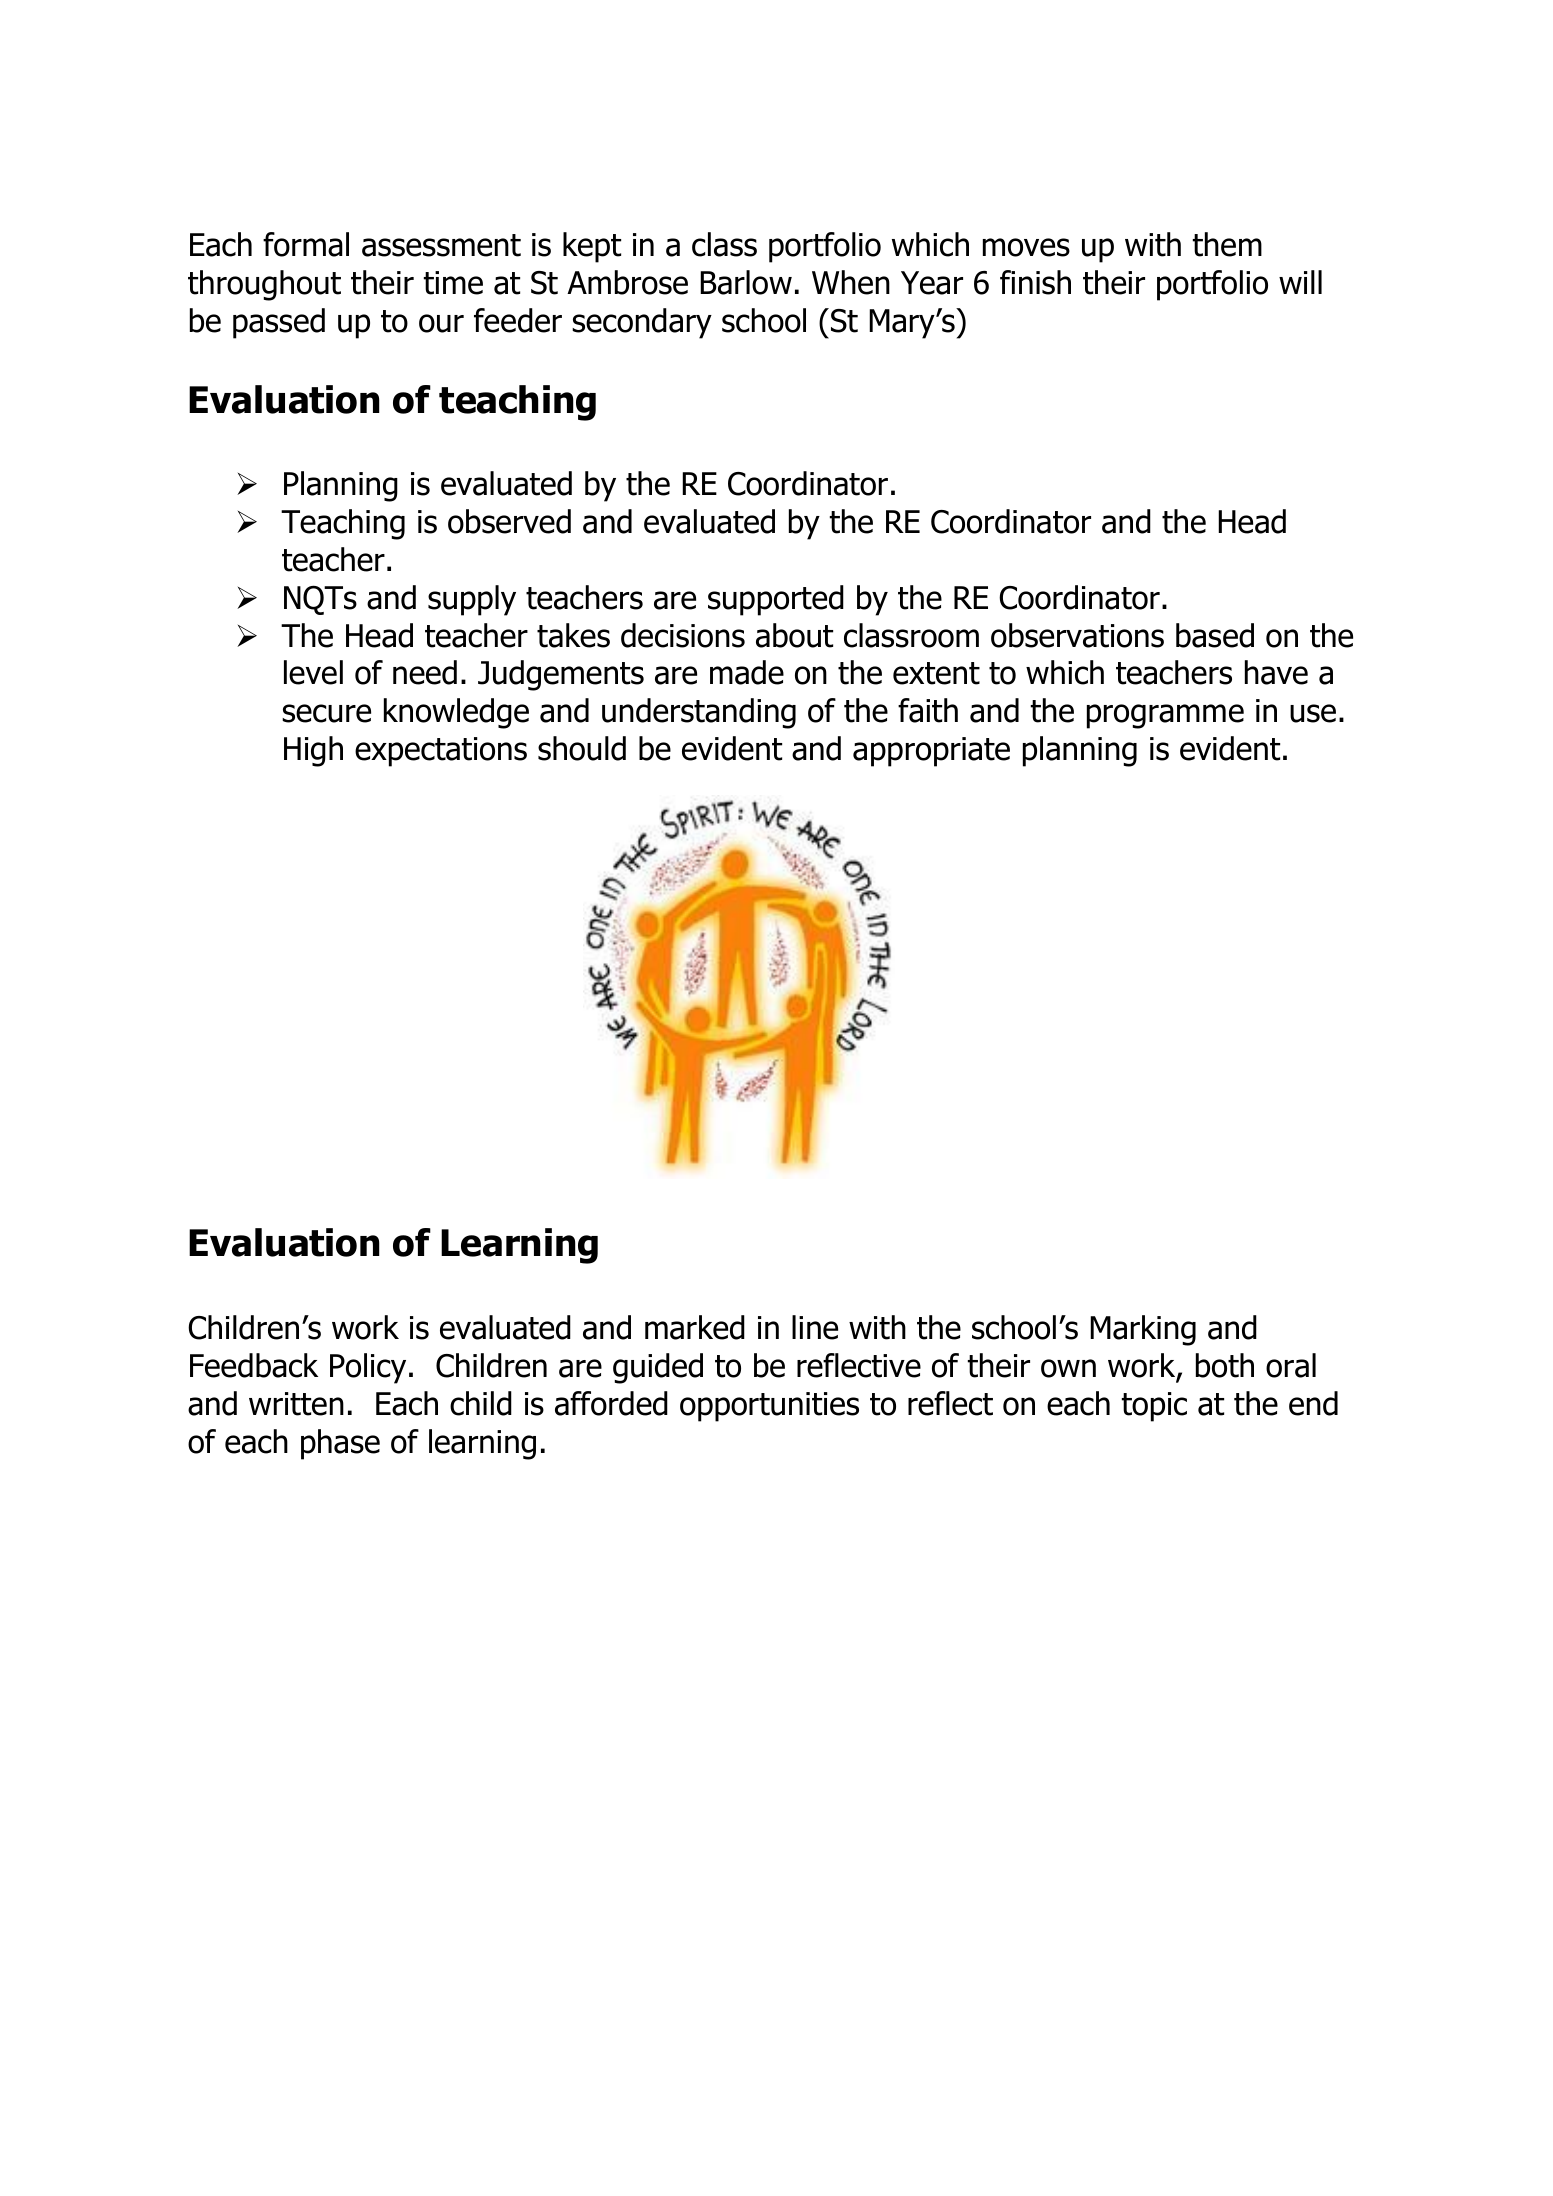 The height and width of the page is (2196, 1553). What do you see at coordinates (368, 1368) in the page?
I see `Policy` at bounding box center [368, 1368].
